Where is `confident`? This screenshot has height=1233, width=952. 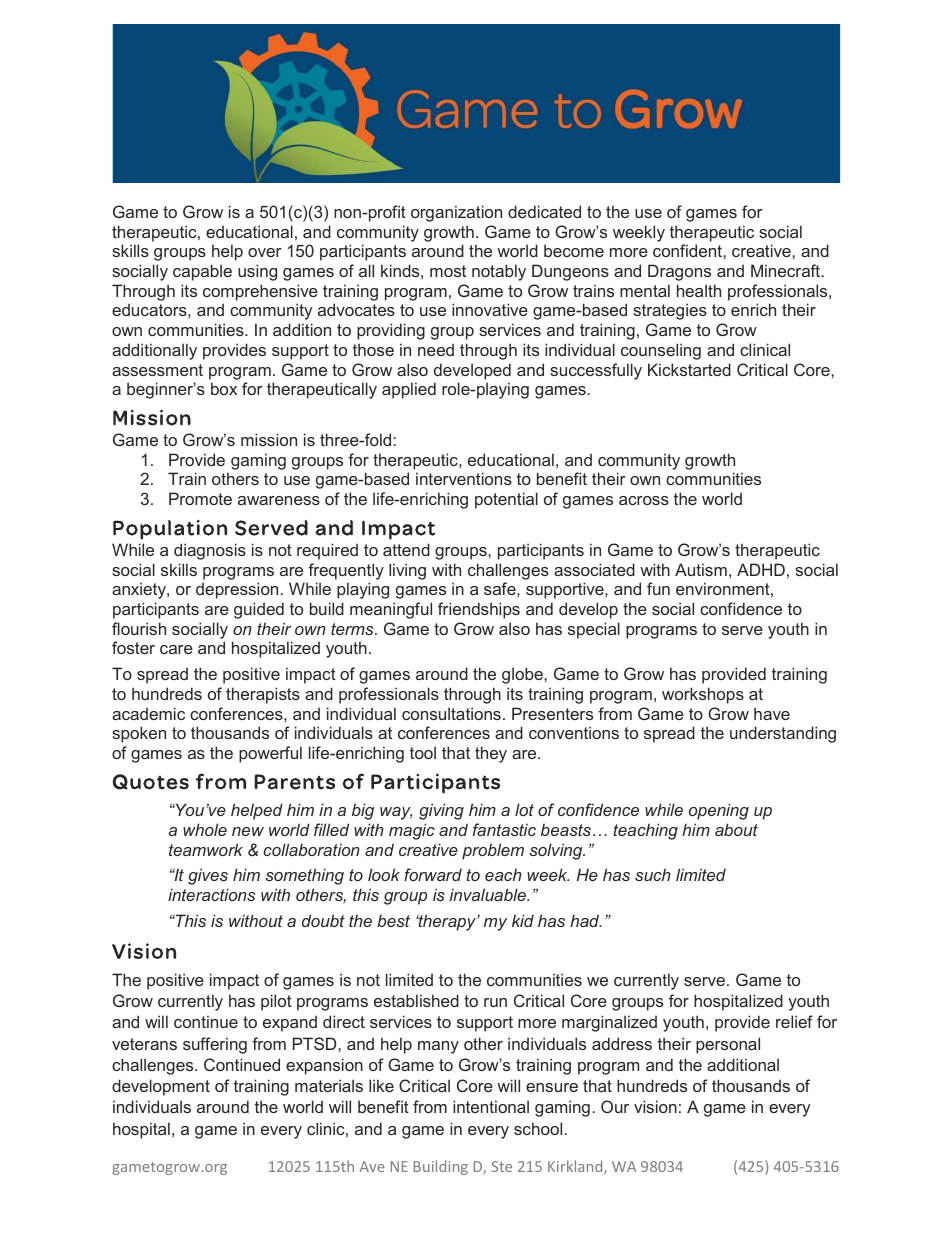
confident is located at coordinates (688, 250).
